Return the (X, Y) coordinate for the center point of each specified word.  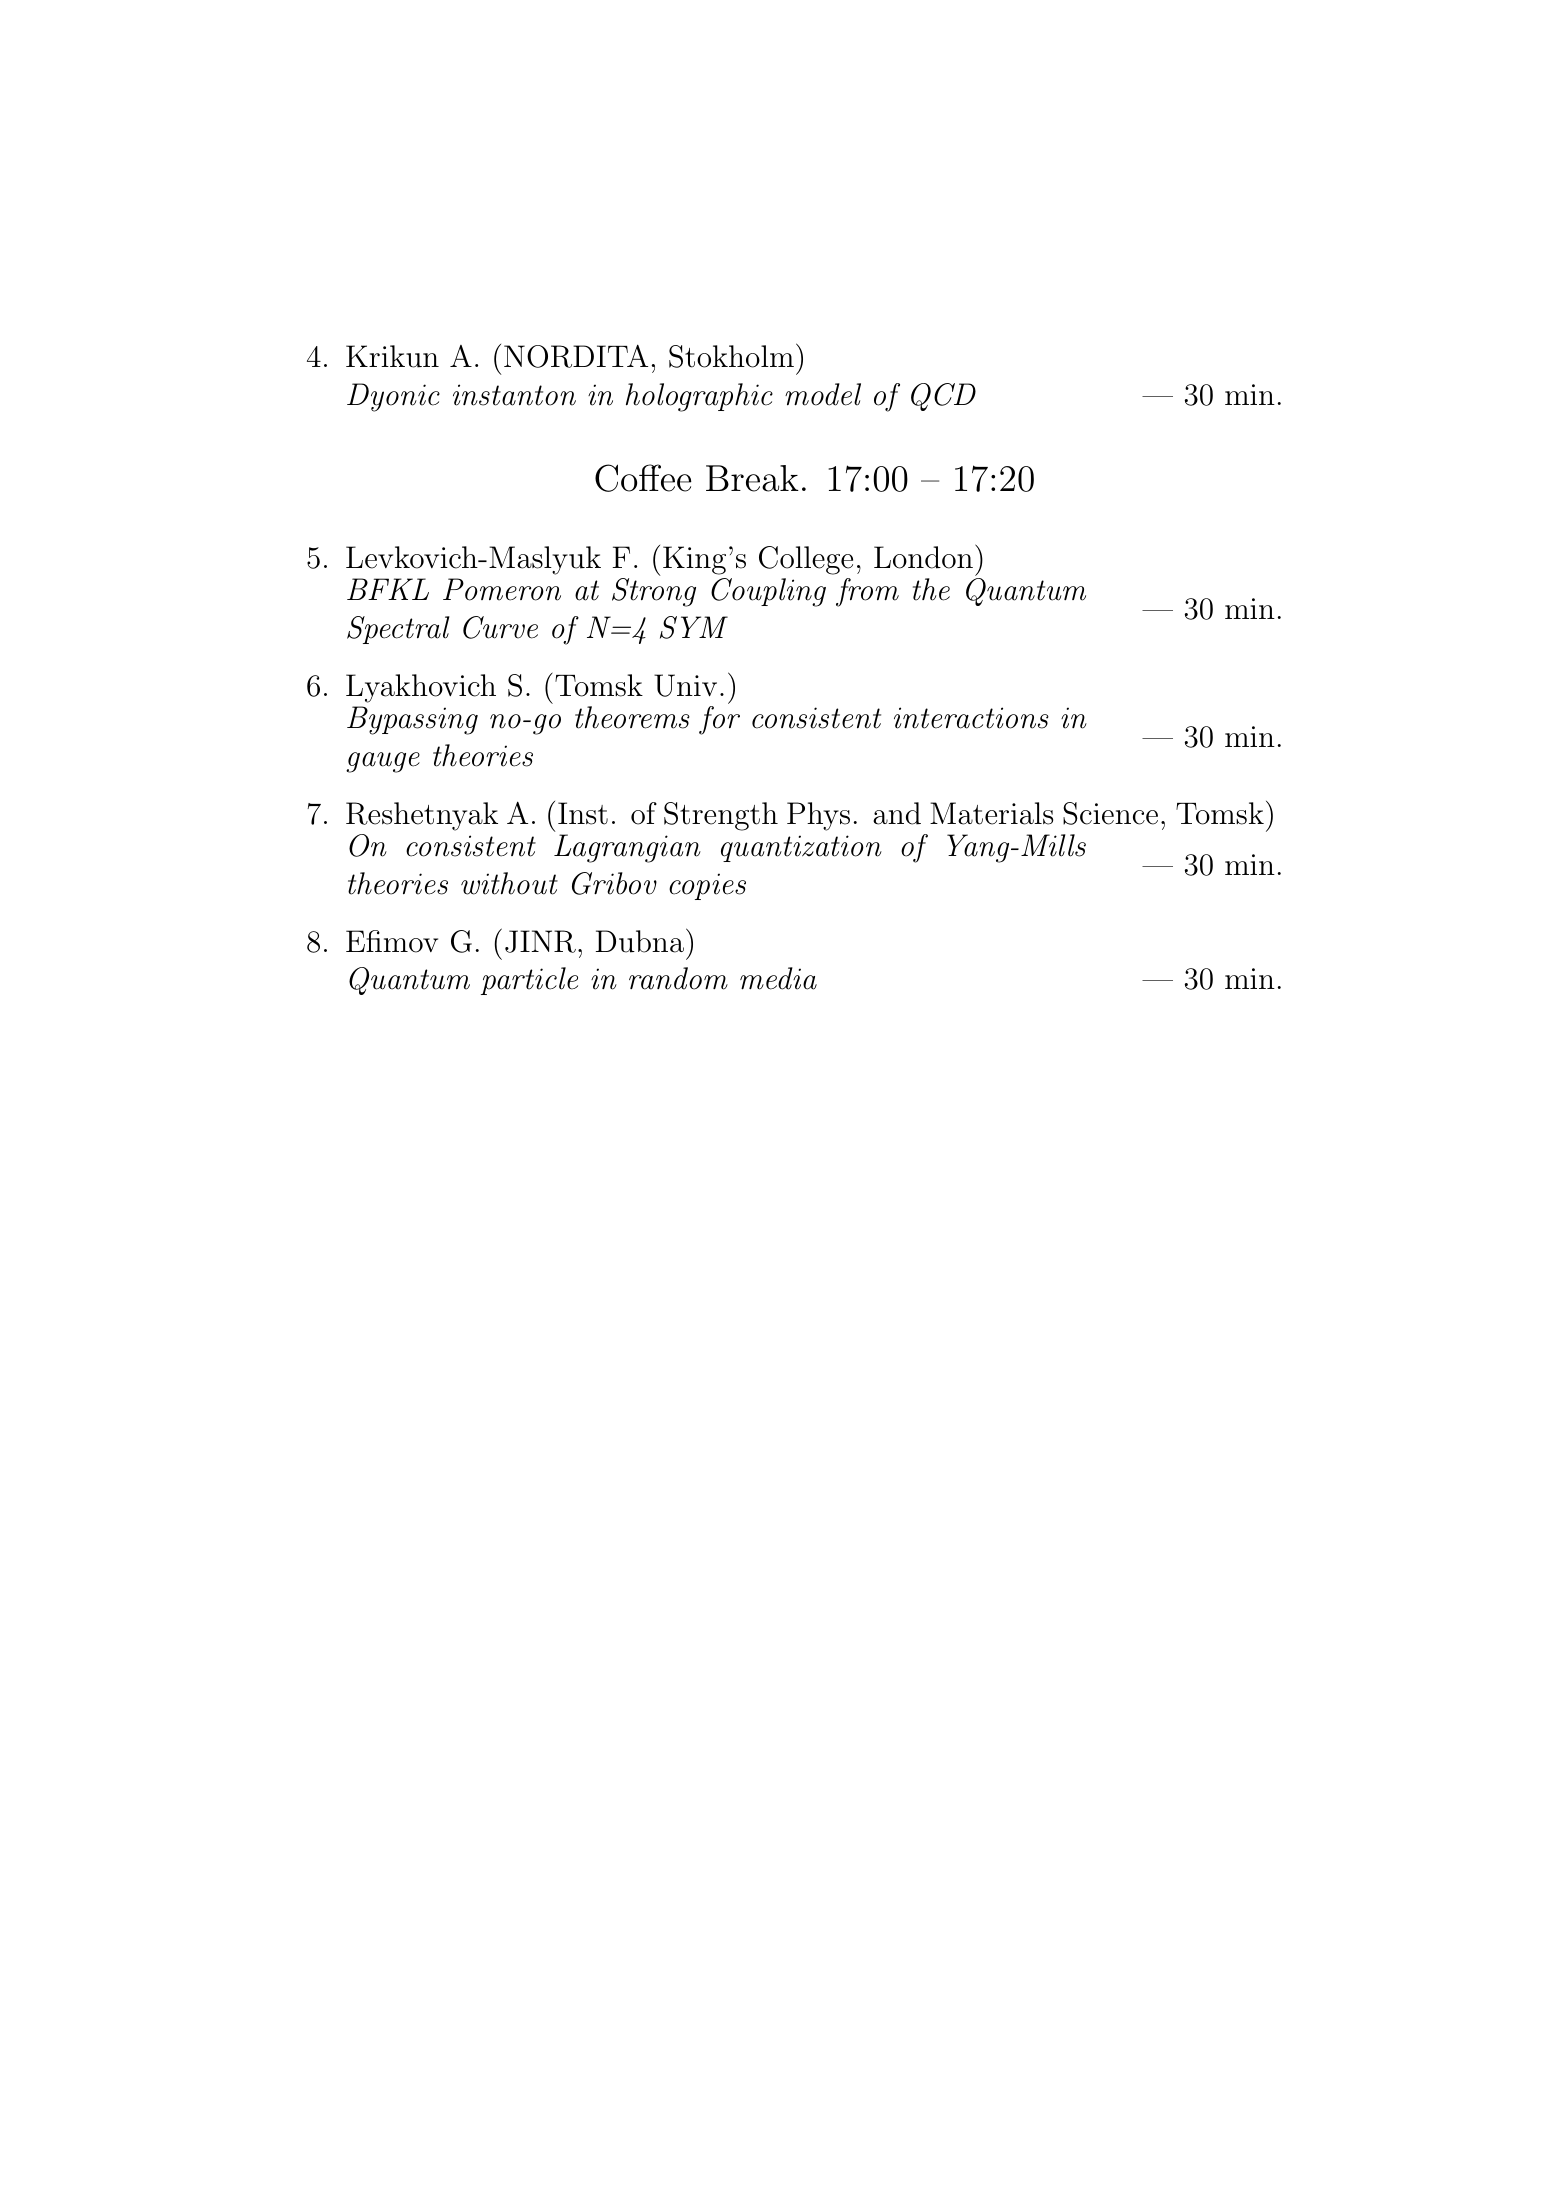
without (509, 883)
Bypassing (412, 720)
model (823, 394)
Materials (991, 813)
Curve (500, 627)
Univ (685, 685)
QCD (943, 397)
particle (529, 981)
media (778, 978)
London (923, 557)
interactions (971, 718)
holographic (699, 397)
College (806, 560)
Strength (721, 816)
